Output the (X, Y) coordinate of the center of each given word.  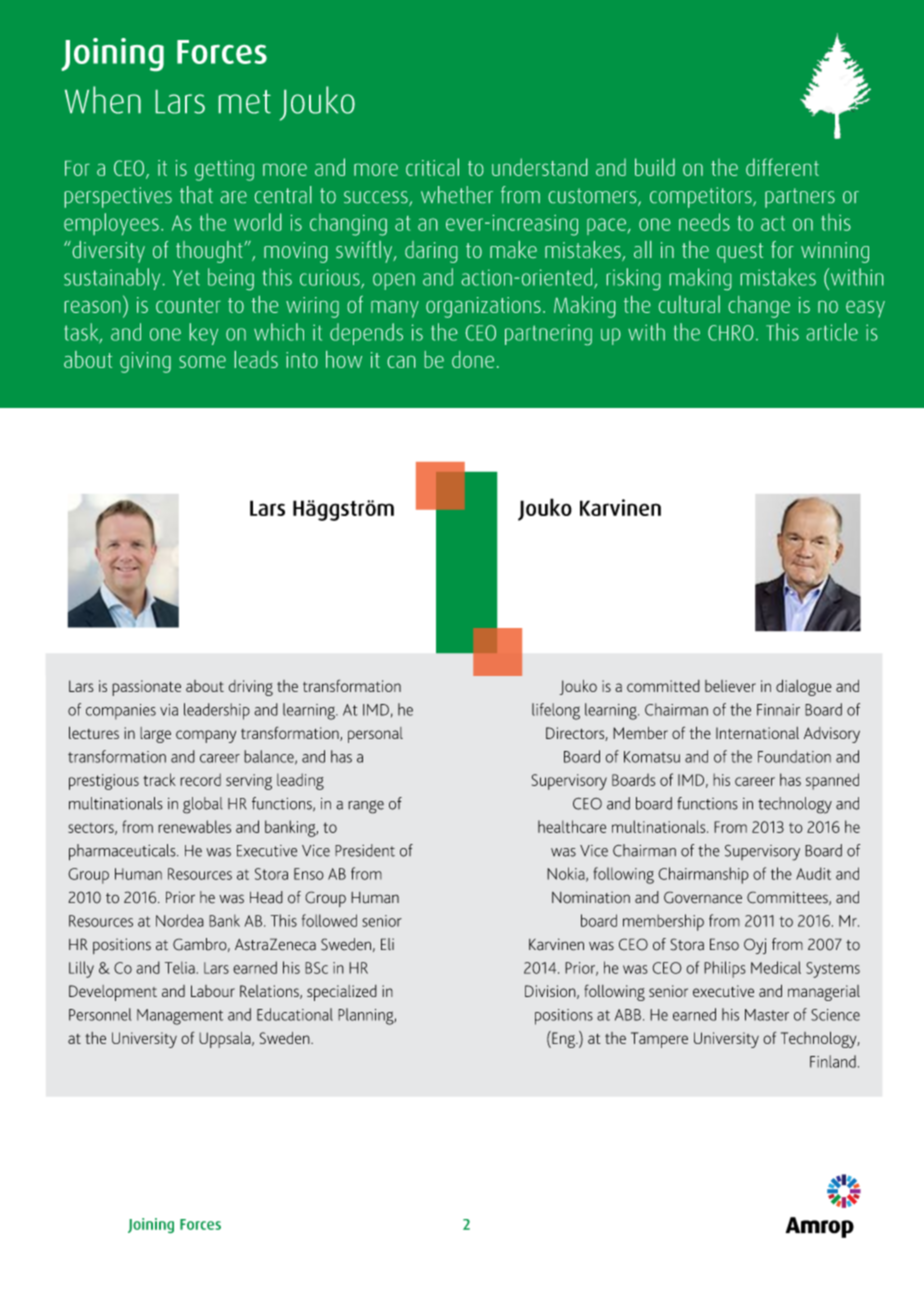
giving (145, 362)
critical (432, 167)
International (757, 733)
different (782, 167)
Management (180, 1017)
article (832, 332)
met (245, 102)
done (473, 359)
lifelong (556, 711)
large (155, 735)
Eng (563, 1039)
